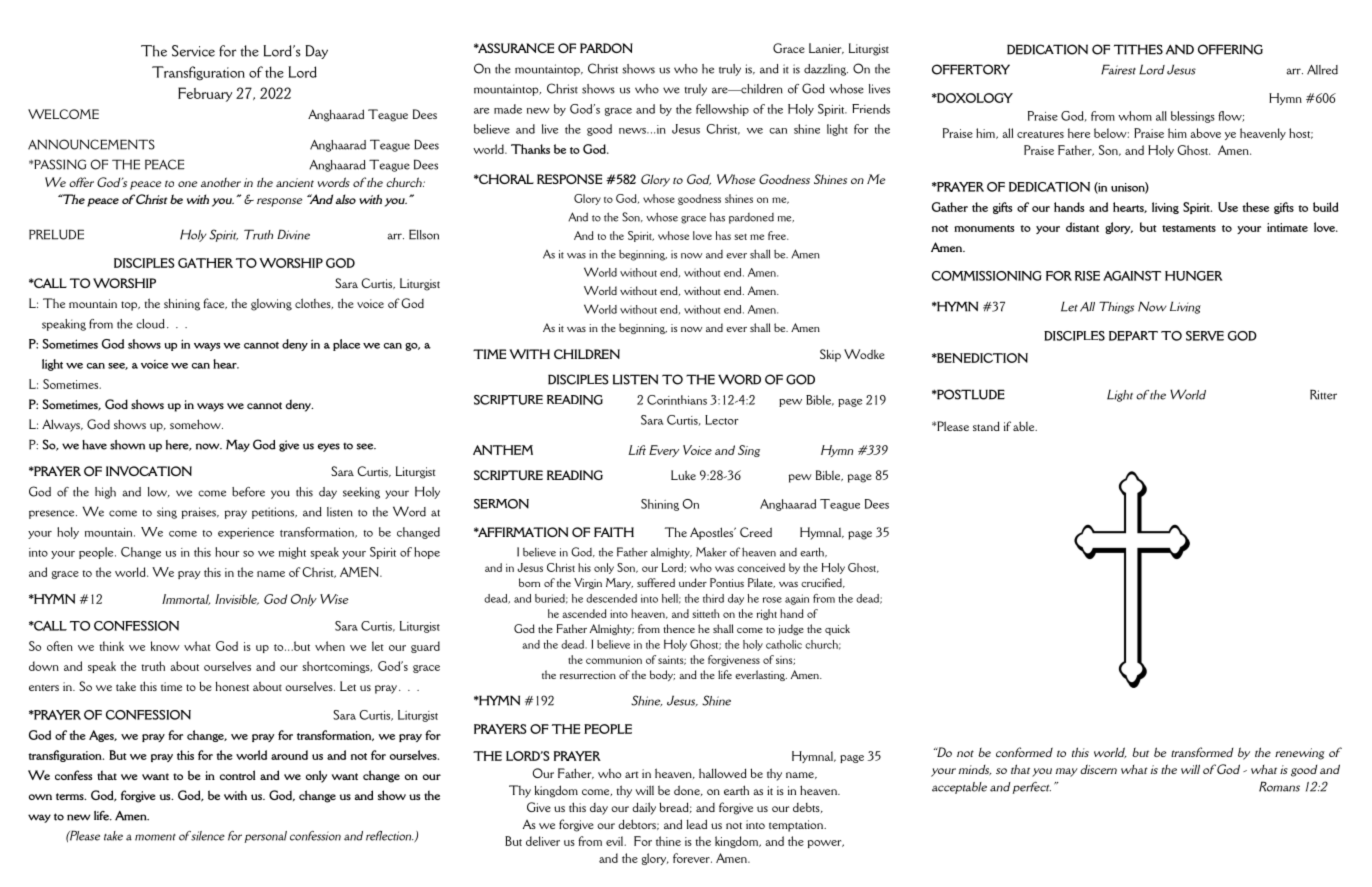 This screenshot has width=1372, height=887. I want to click on fellowship, so click(722, 110).
